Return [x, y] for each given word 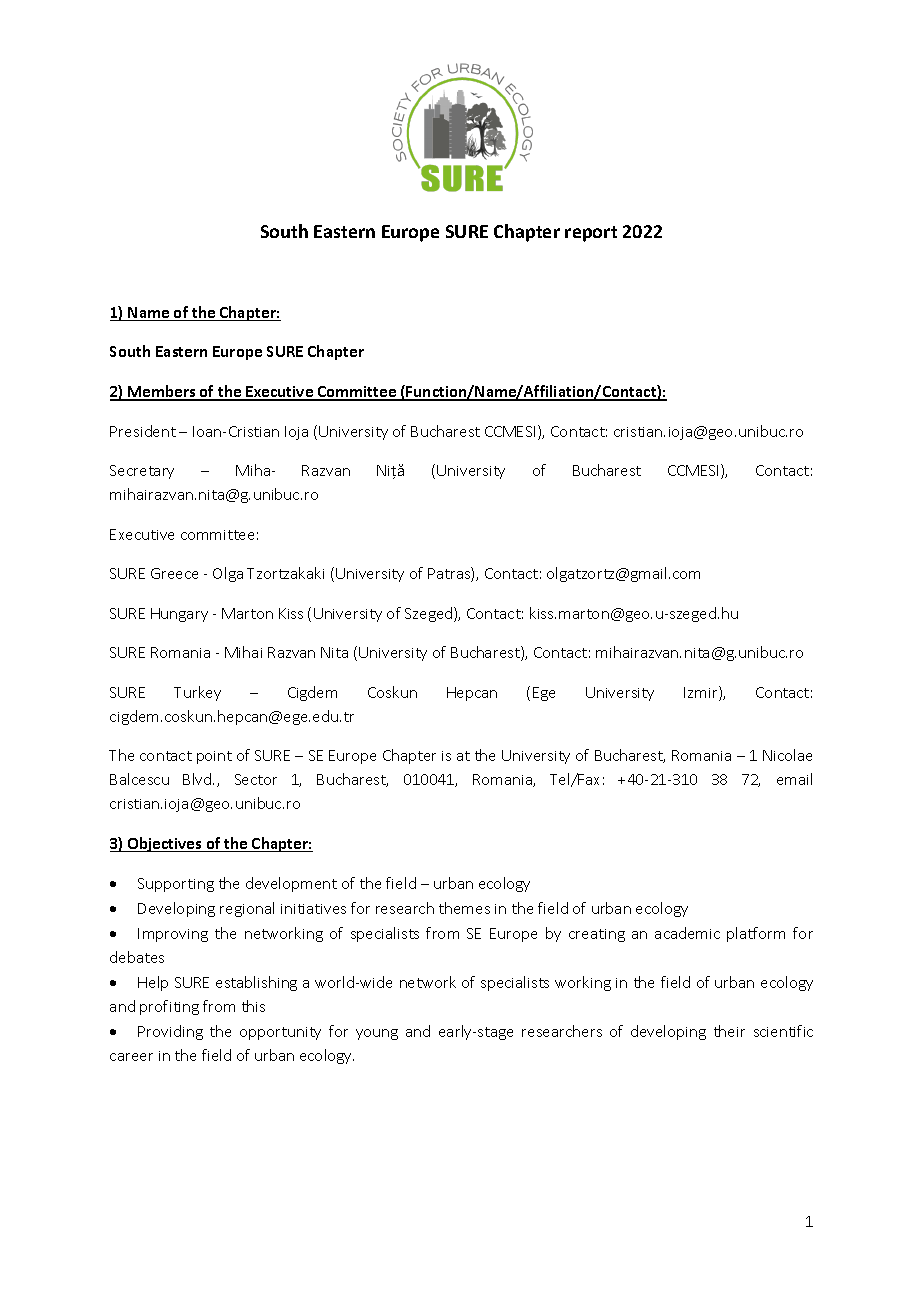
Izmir [702, 693]
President [143, 431]
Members [162, 392]
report [591, 234]
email [794, 779]
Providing [170, 1032]
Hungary [179, 615]
